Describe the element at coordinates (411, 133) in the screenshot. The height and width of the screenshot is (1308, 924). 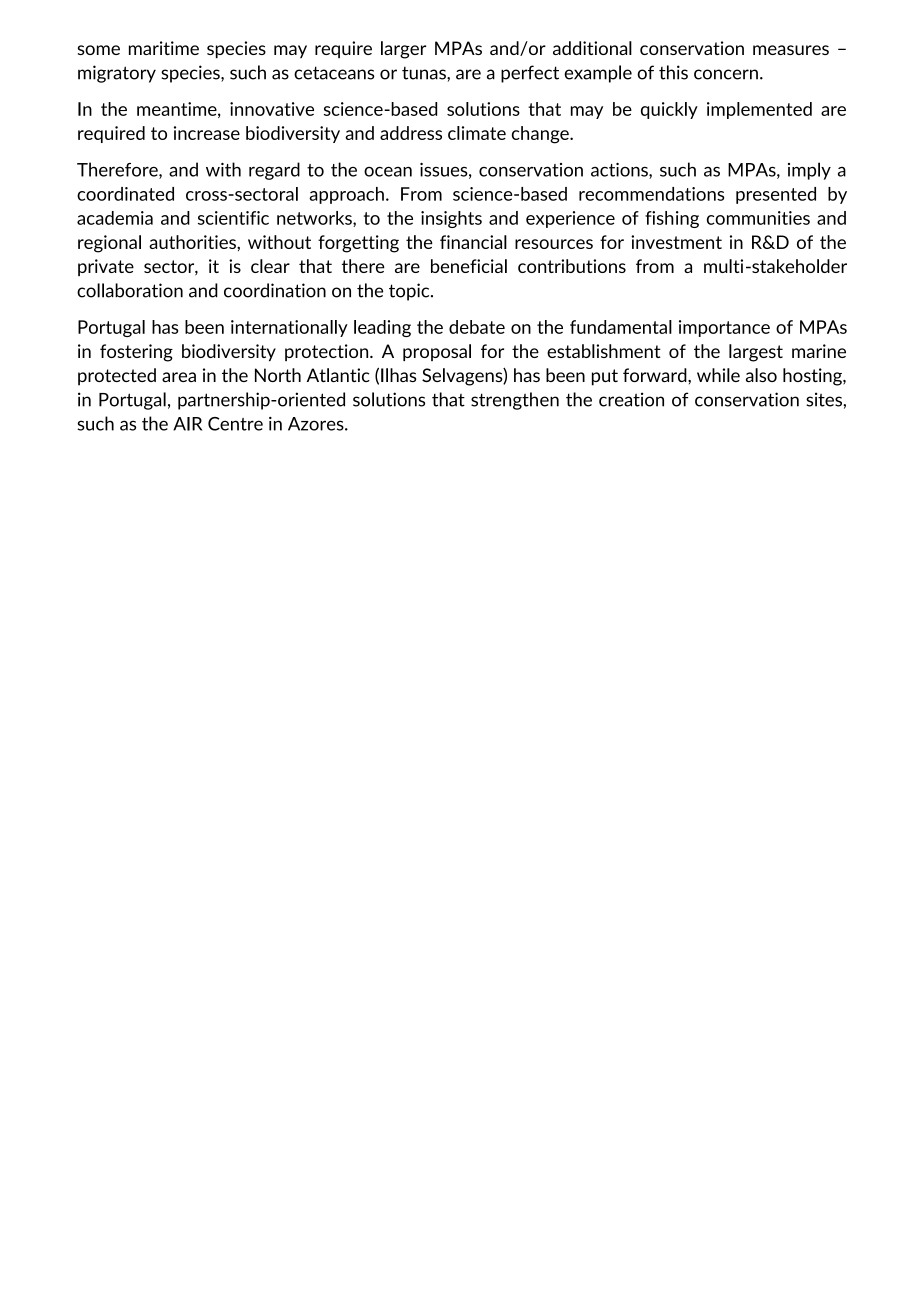
I see `address` at that location.
